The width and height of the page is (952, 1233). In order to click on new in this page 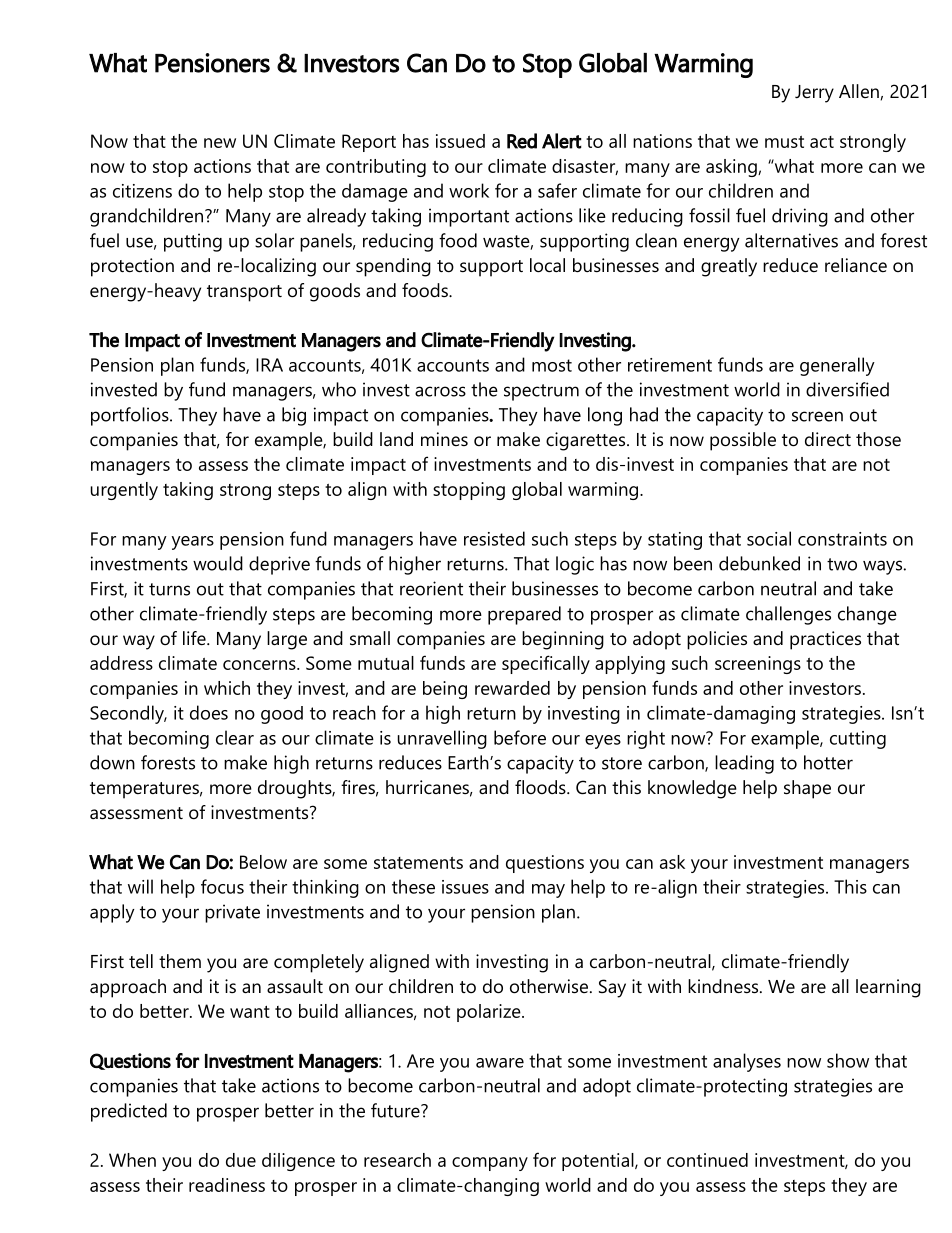, I will do `click(220, 143)`.
